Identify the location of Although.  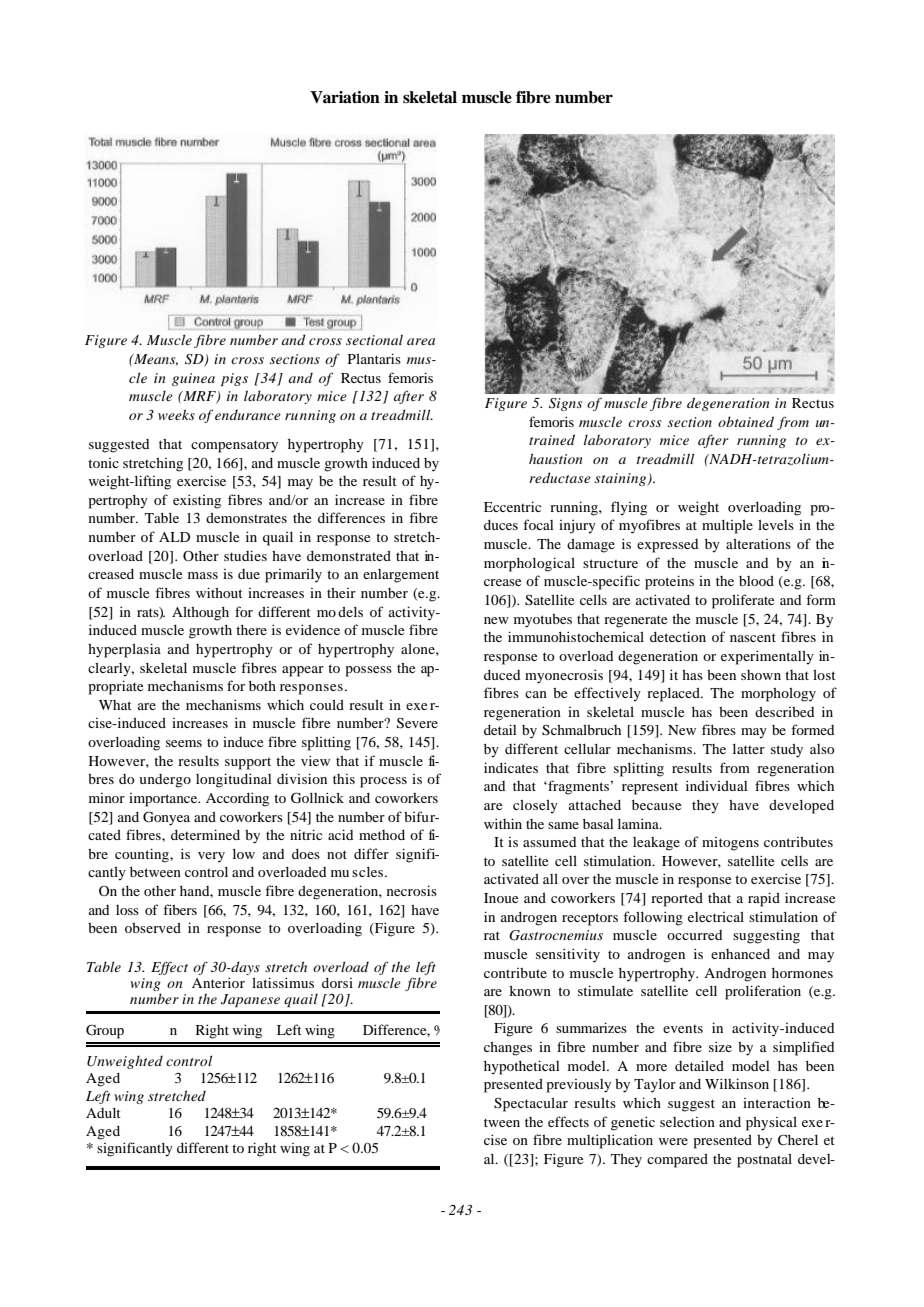
(200, 614).
